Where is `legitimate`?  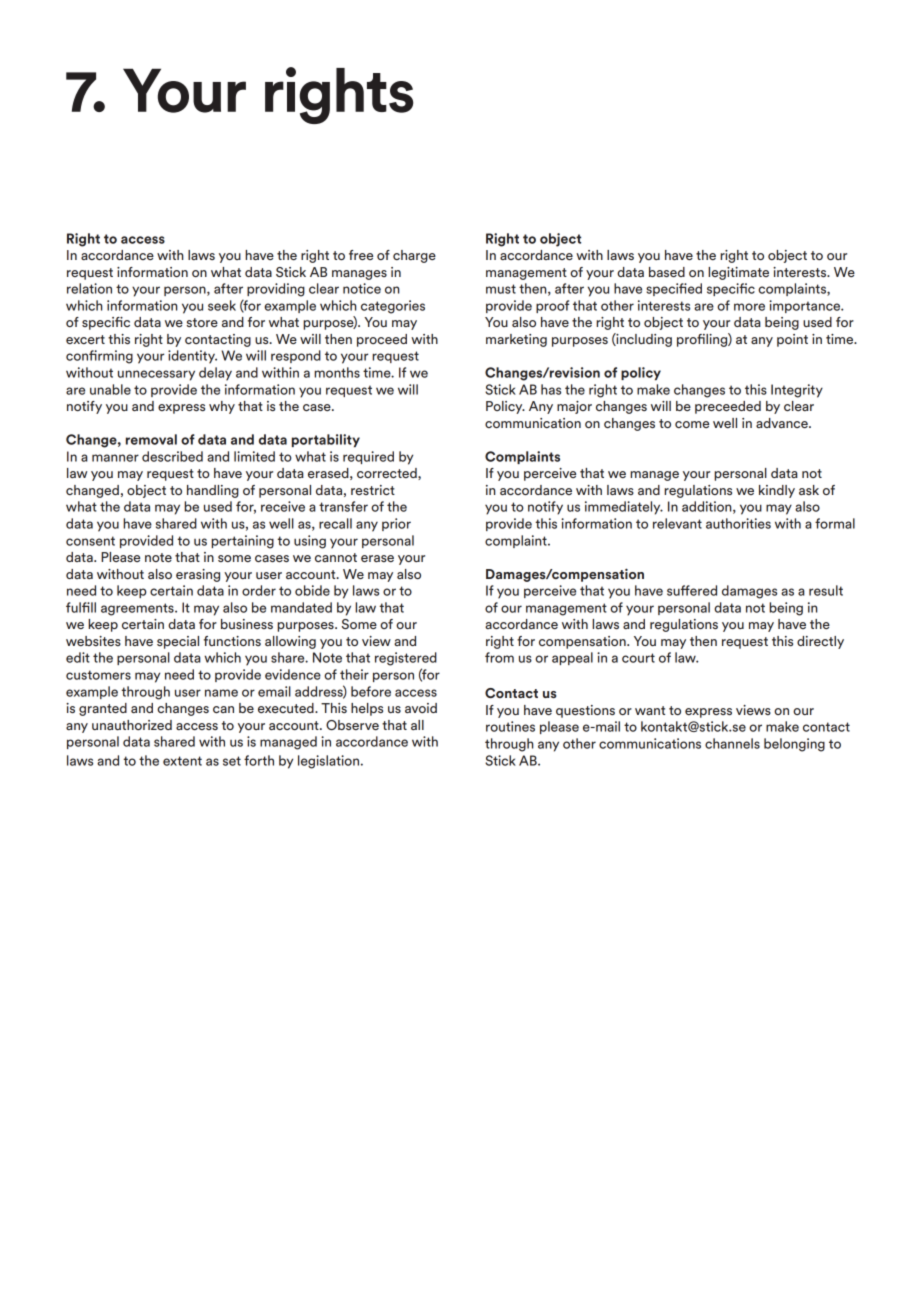 legitimate is located at coordinates (738, 273).
